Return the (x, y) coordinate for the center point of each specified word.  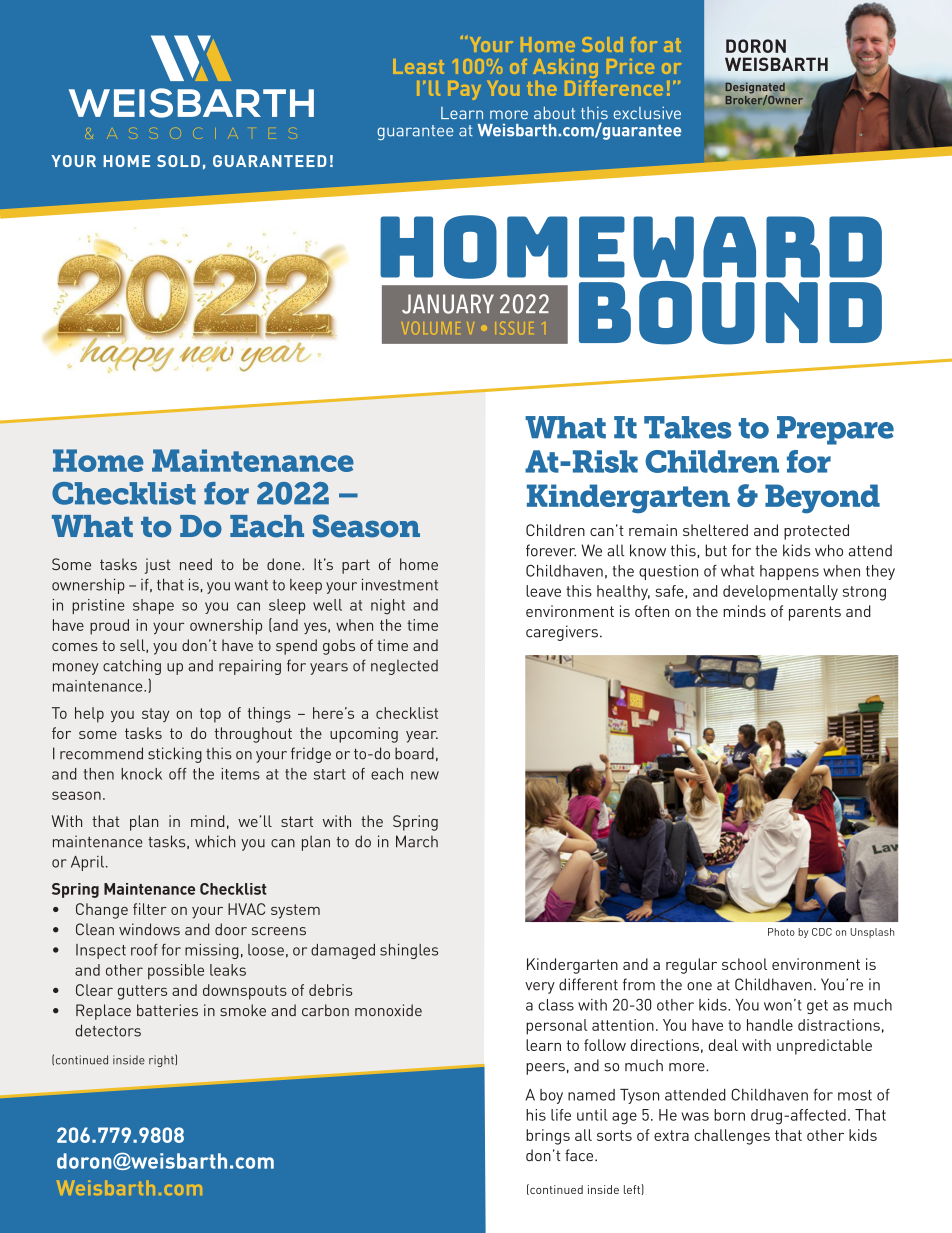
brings (548, 1137)
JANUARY (448, 304)
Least (418, 66)
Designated (755, 89)
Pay (464, 90)
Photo (781, 932)
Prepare (835, 430)
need (196, 564)
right (162, 1060)
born (729, 1115)
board (414, 753)
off (178, 774)
